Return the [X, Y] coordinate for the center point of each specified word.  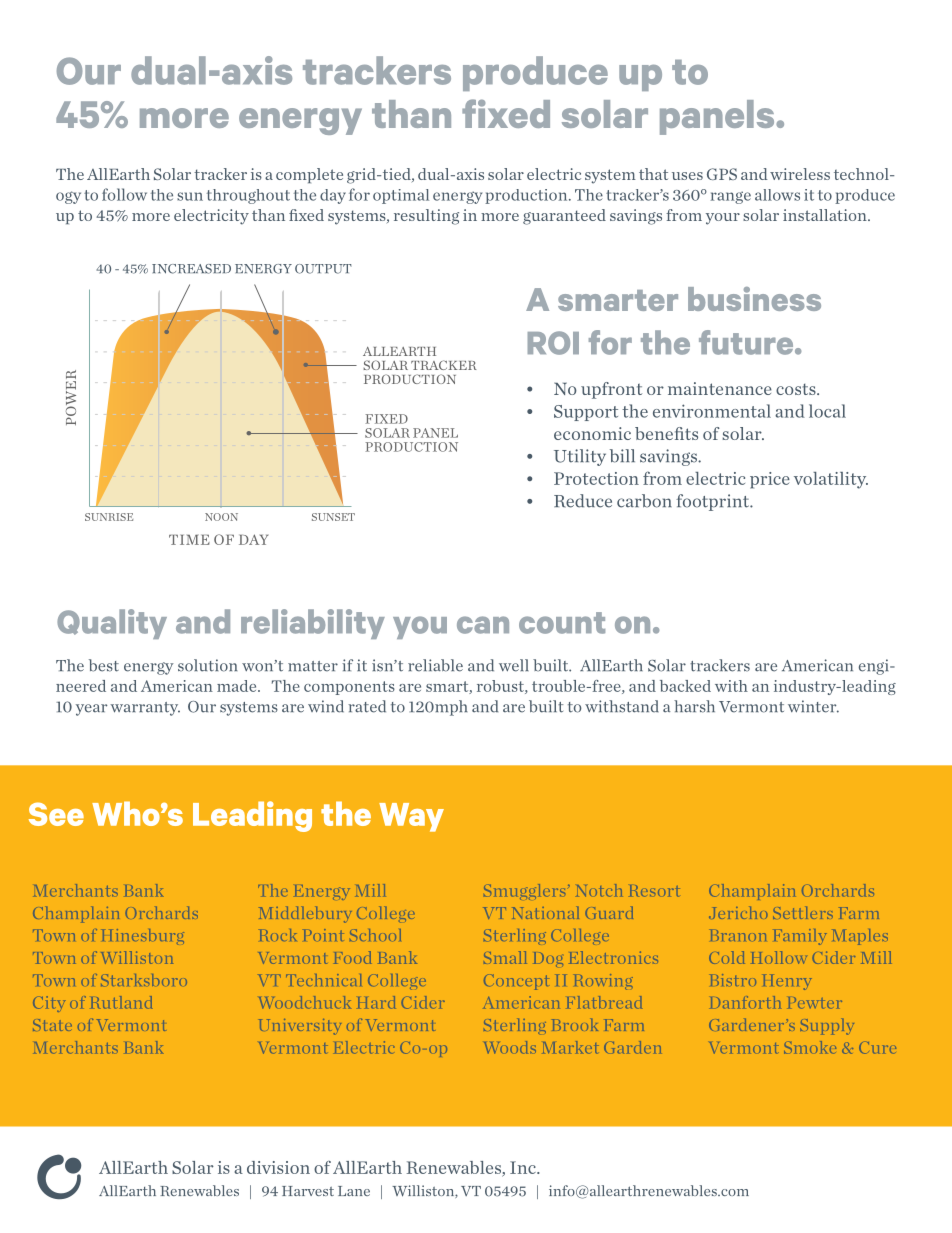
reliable [435, 665]
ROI [553, 343]
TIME [189, 540]
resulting [426, 217]
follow [124, 194]
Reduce [583, 501]
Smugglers [524, 892]
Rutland [121, 1002]
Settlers [803, 912]
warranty [145, 709]
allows [777, 195]
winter [813, 706]
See [56, 814]
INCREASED [191, 269]
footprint [714, 502]
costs [797, 389]
